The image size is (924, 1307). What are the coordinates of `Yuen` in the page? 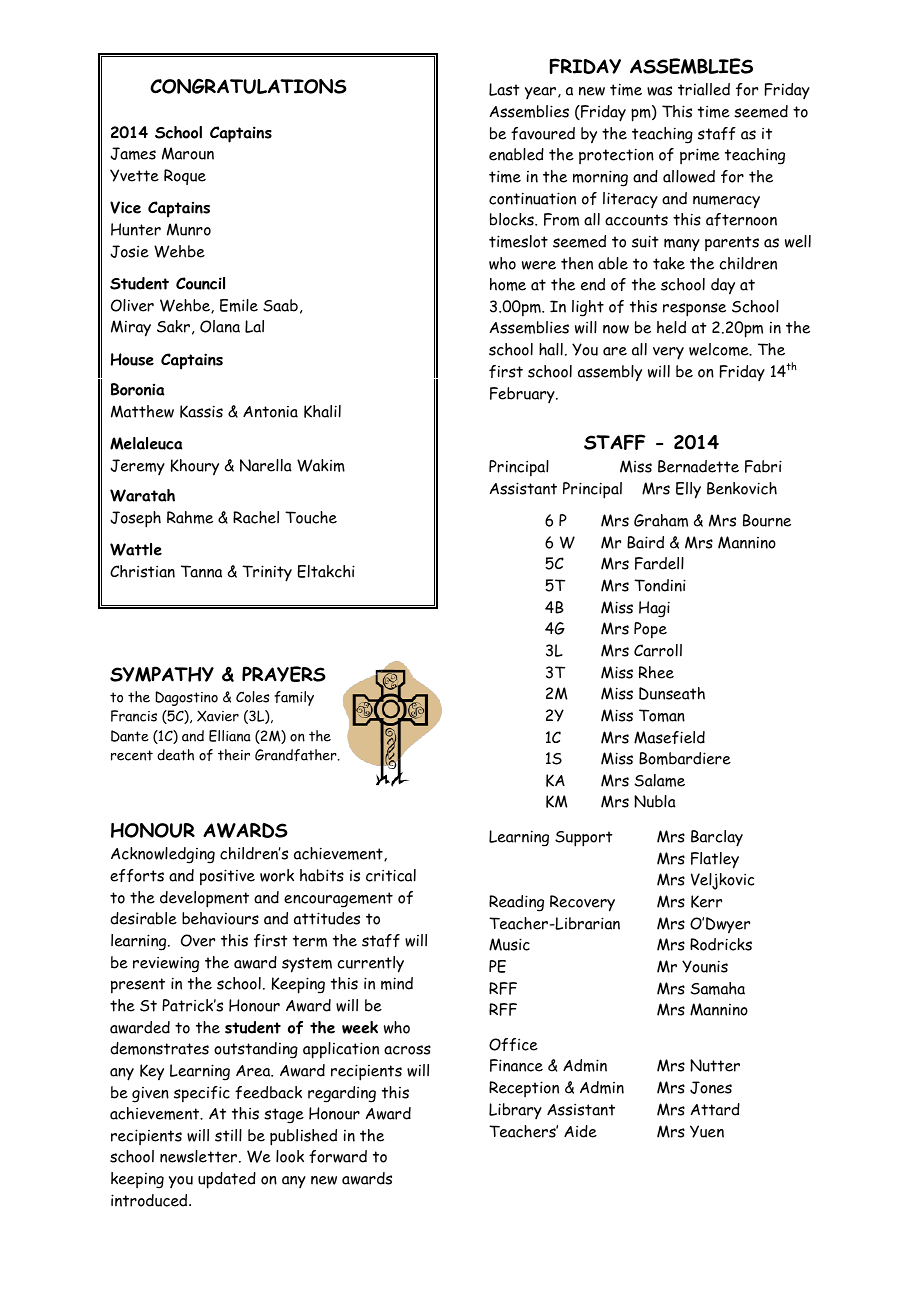 It's located at (707, 1131).
